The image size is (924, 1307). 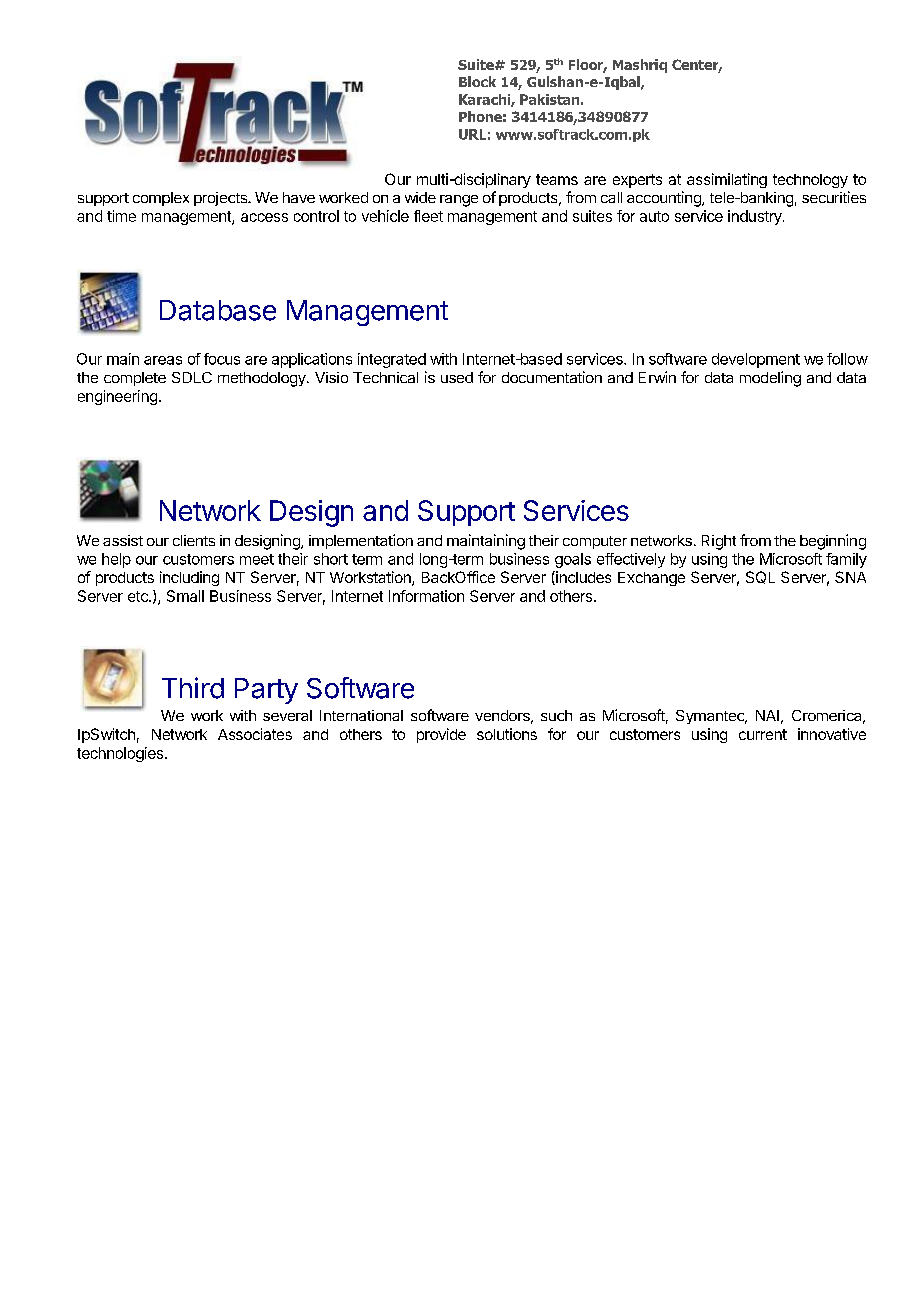 I want to click on Associates, so click(x=255, y=734).
